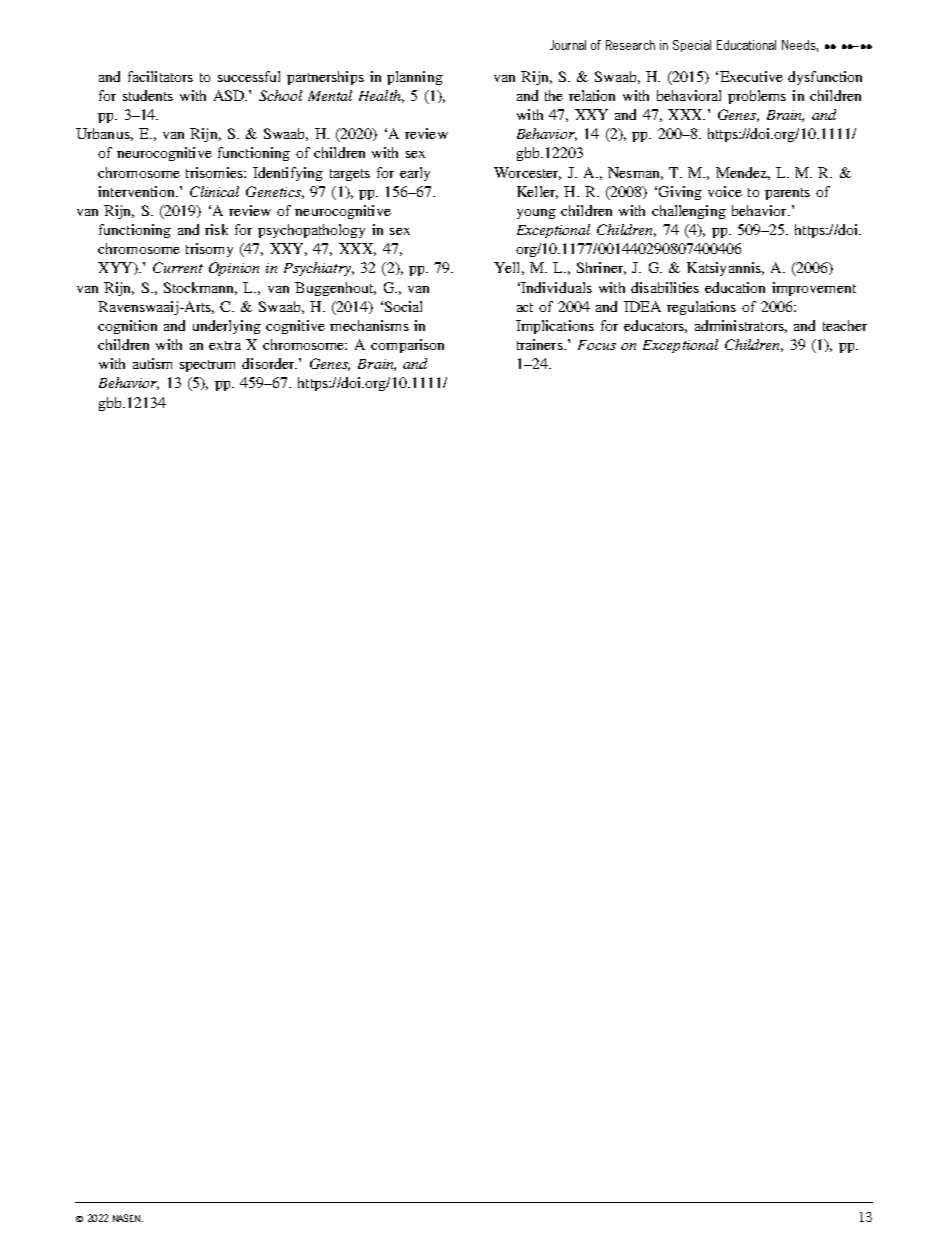 Image resolution: width=952 pixels, height=1256 pixels. Describe the element at coordinates (568, 45) in the screenshot. I see `Journal` at that location.
